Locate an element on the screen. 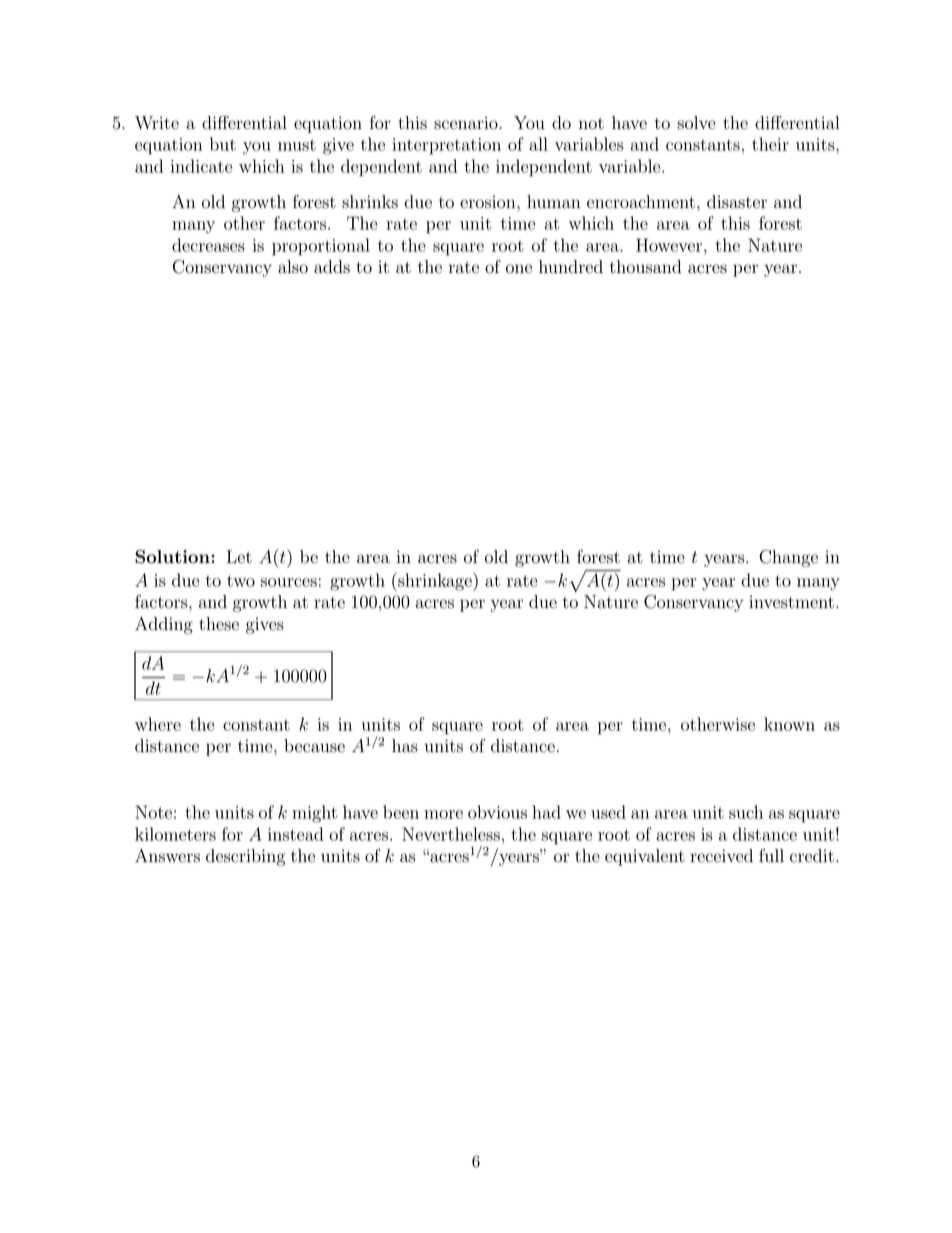 The image size is (952, 1233). but is located at coordinates (223, 144).
